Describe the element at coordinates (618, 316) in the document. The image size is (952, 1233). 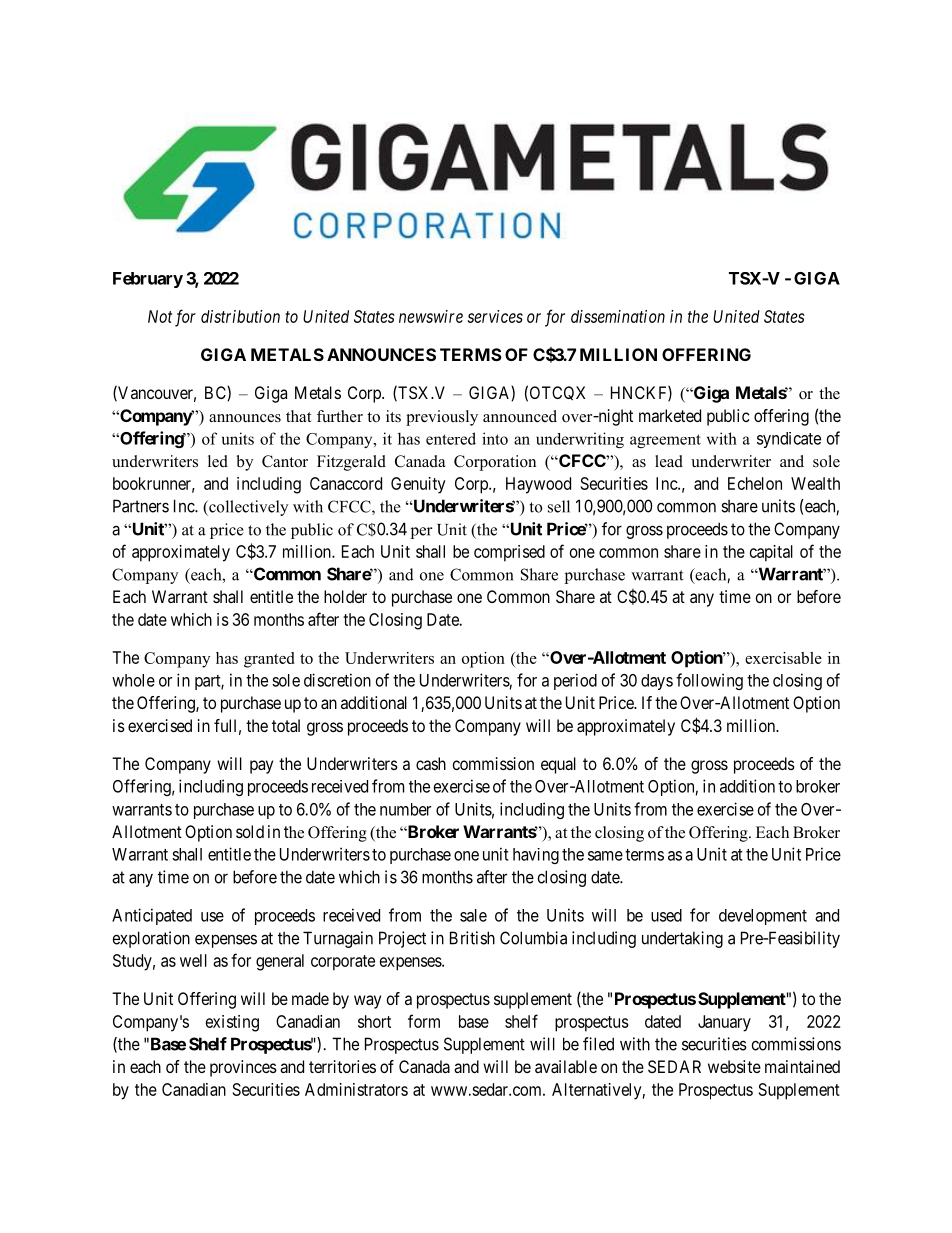
I see `dissemination` at that location.
